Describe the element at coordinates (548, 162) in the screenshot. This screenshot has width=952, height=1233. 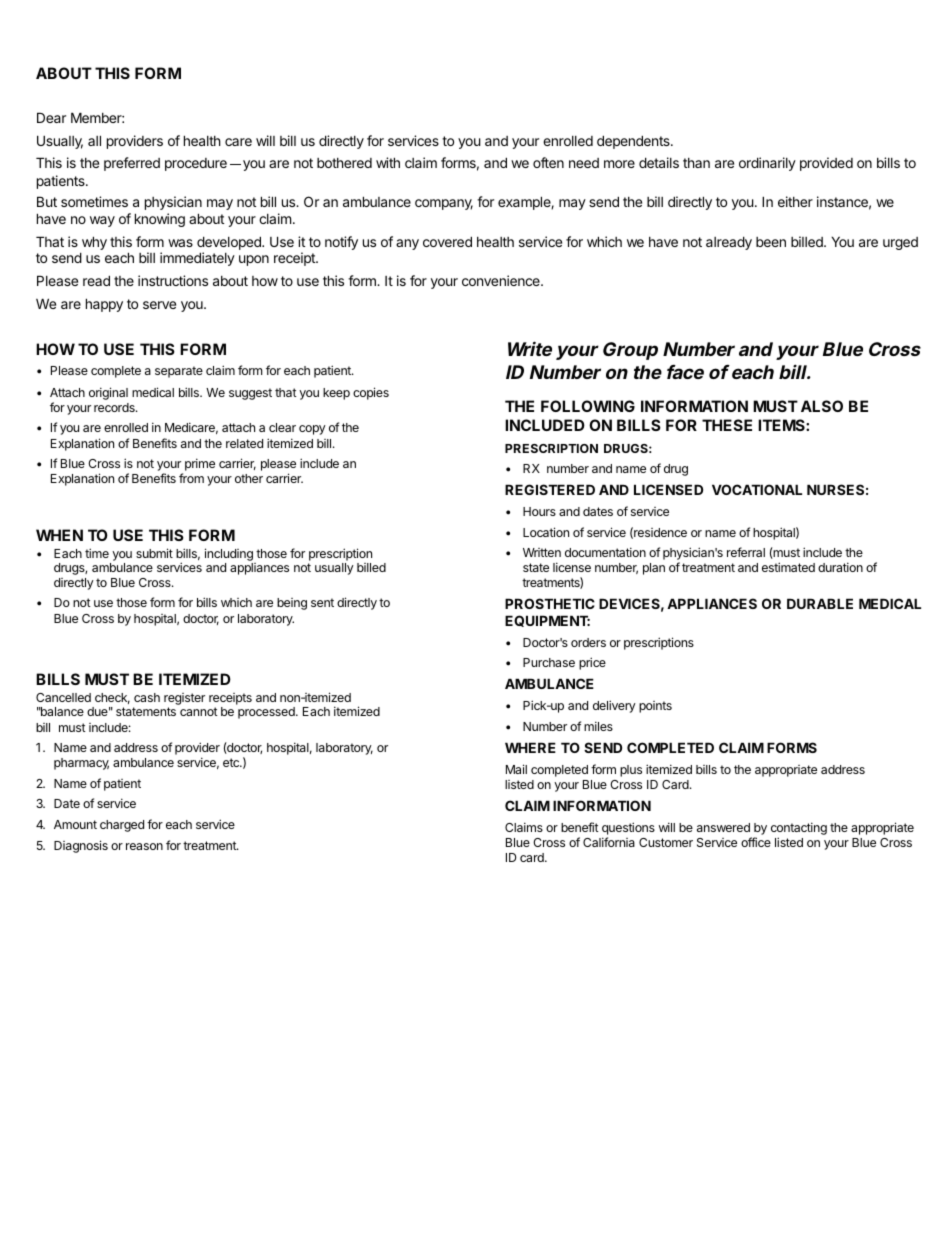
I see `often` at that location.
